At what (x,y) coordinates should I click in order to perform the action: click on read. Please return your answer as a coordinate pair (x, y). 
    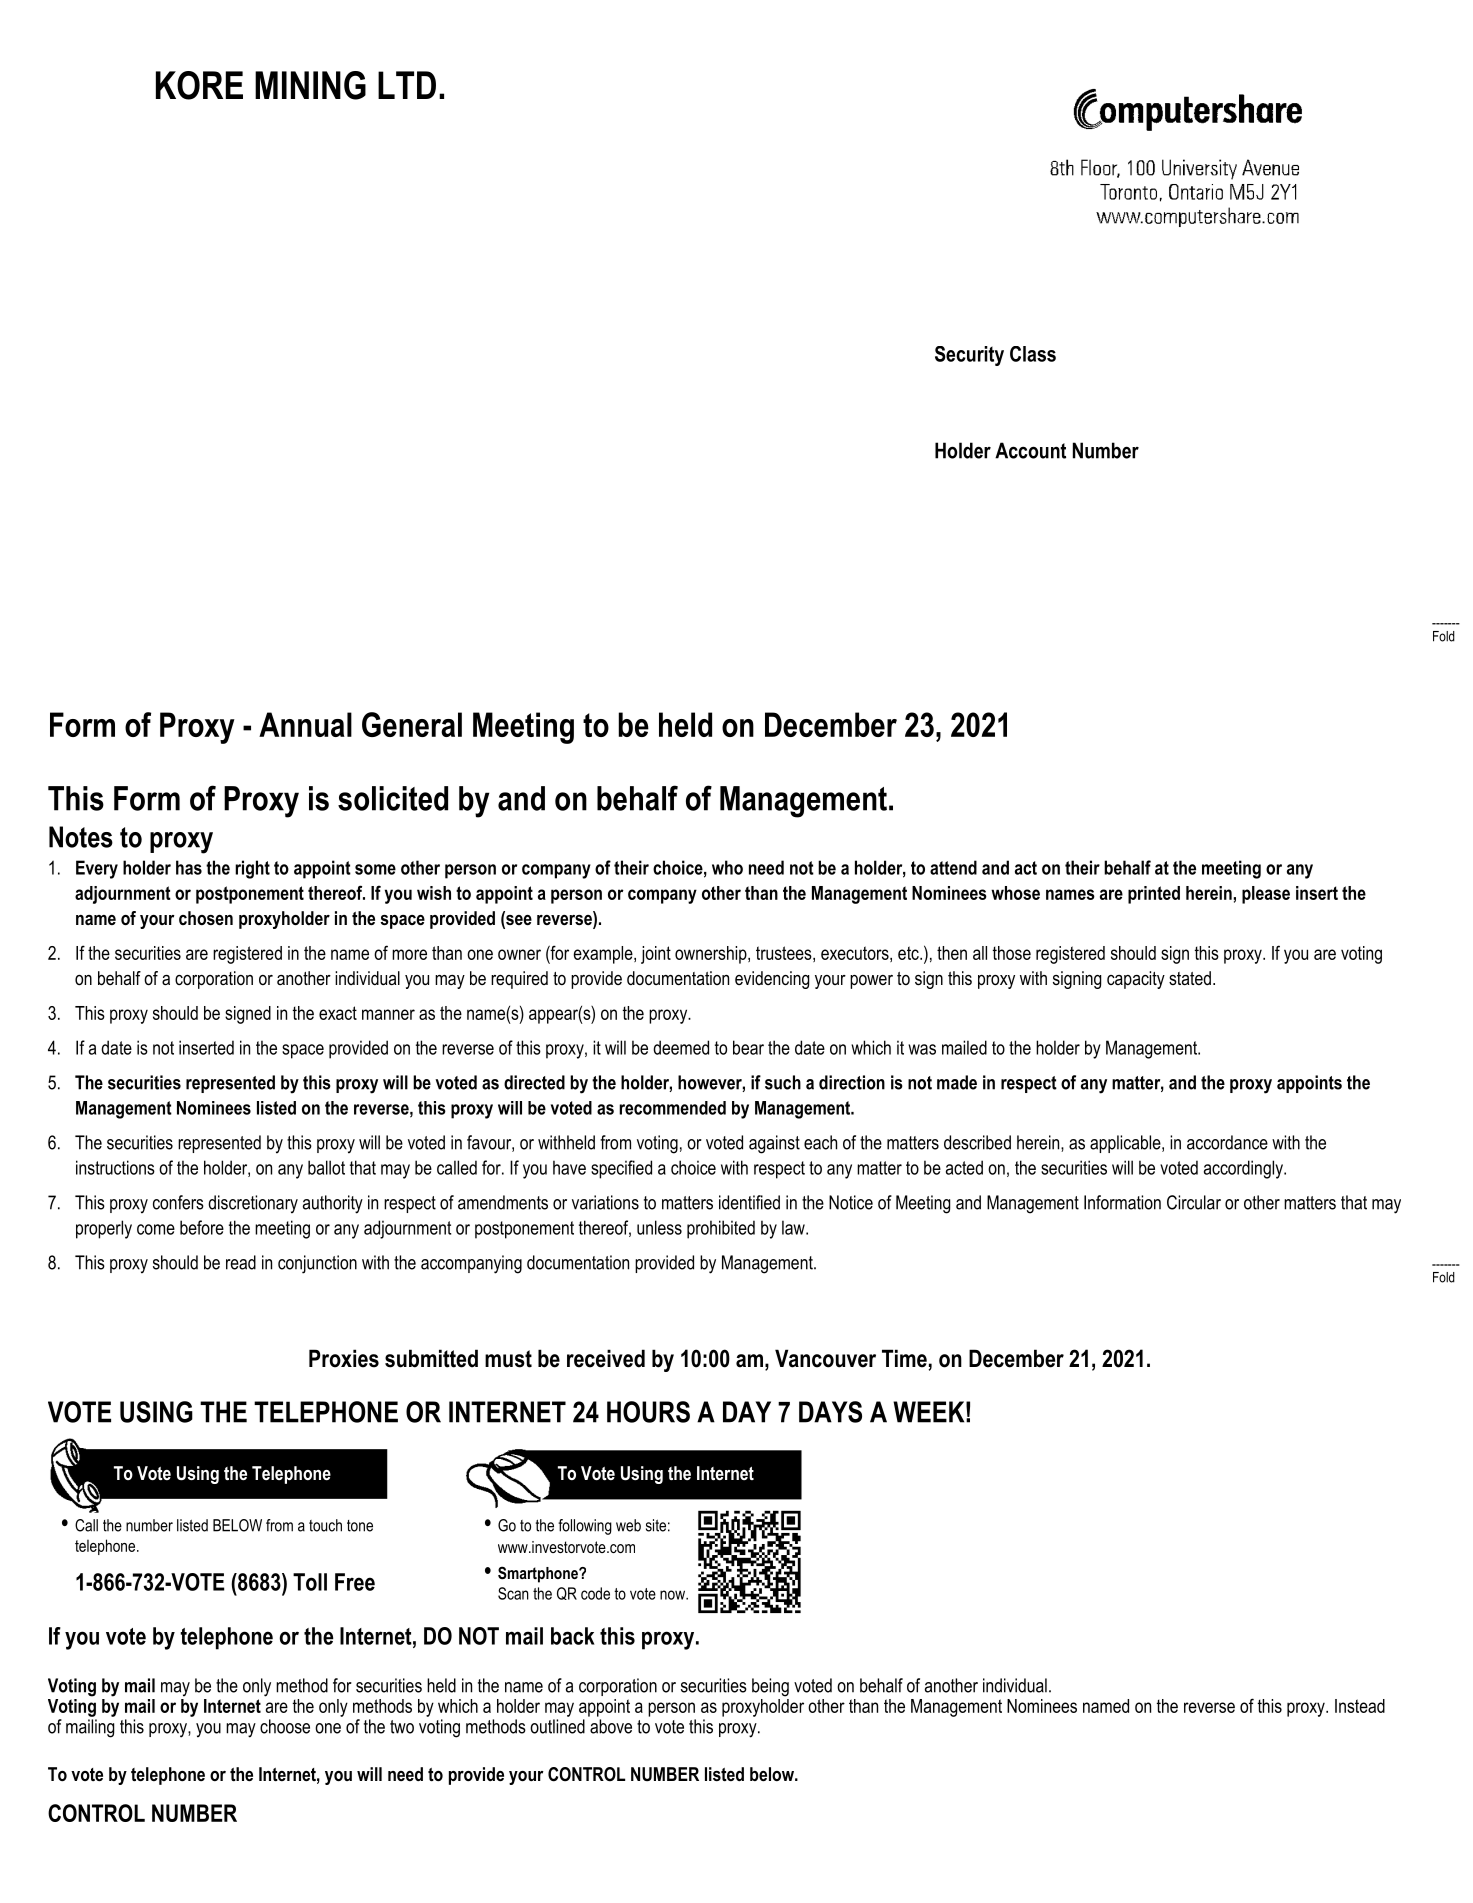
    Looking at the image, I should click on (241, 1262).
